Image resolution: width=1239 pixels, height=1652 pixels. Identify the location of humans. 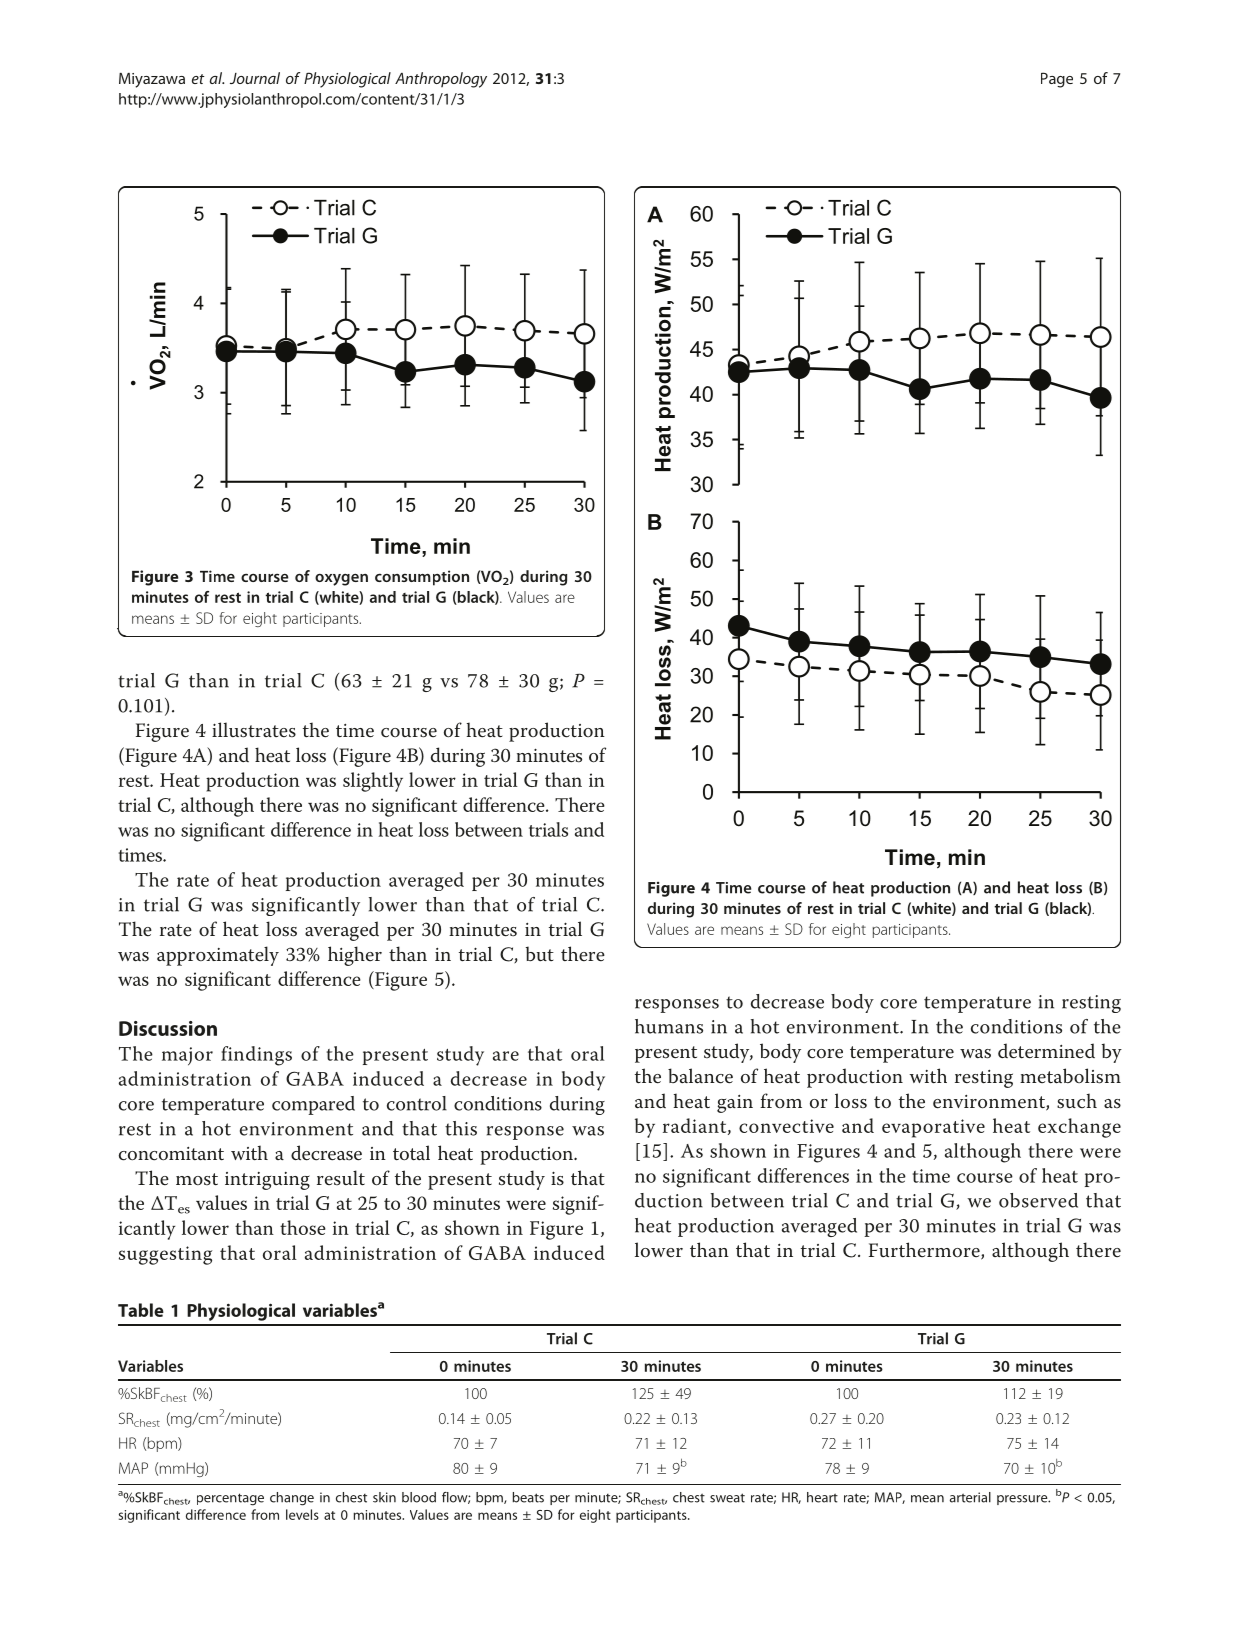
(669, 1026).
